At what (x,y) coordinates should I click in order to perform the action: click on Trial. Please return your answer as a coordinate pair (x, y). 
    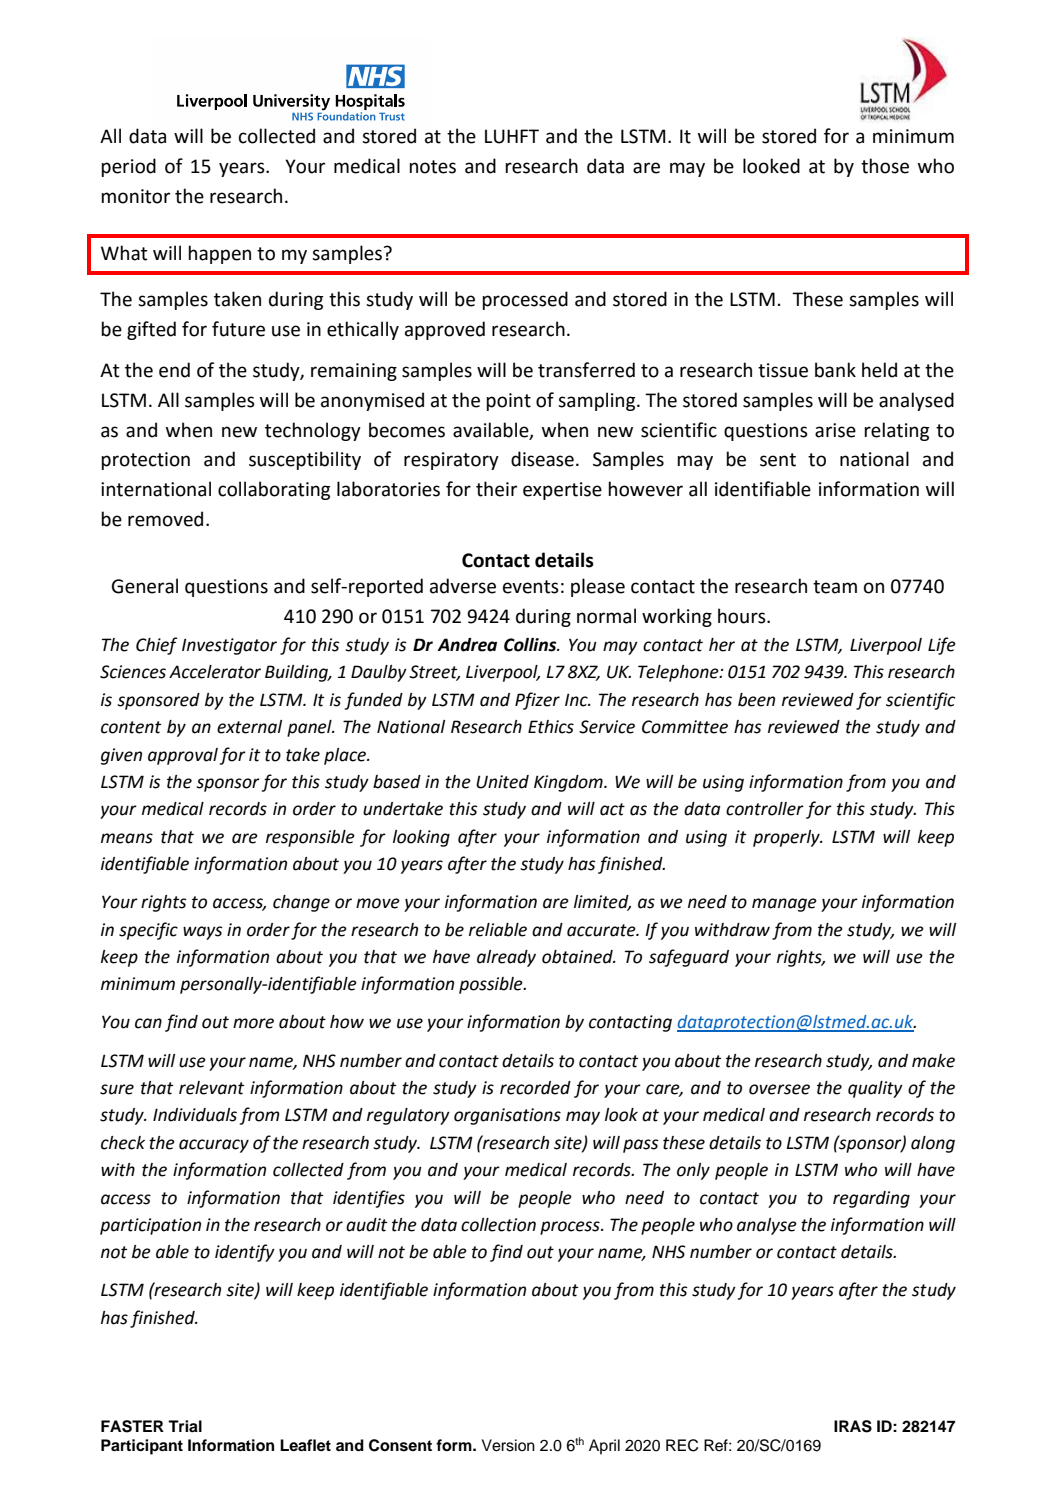
    Looking at the image, I should click on (185, 1426).
